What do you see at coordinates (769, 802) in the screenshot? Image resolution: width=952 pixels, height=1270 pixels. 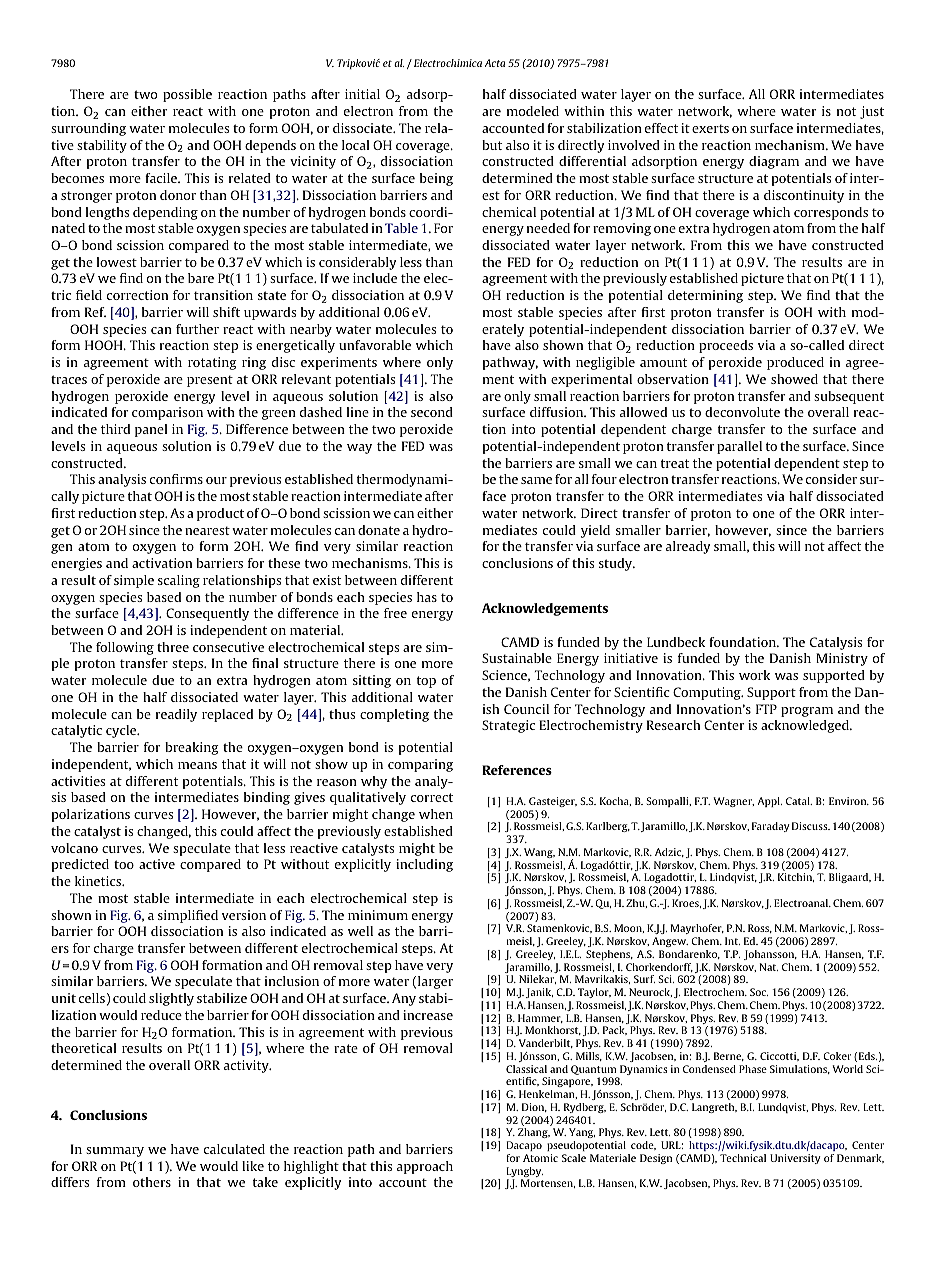 I see `Appl` at bounding box center [769, 802].
